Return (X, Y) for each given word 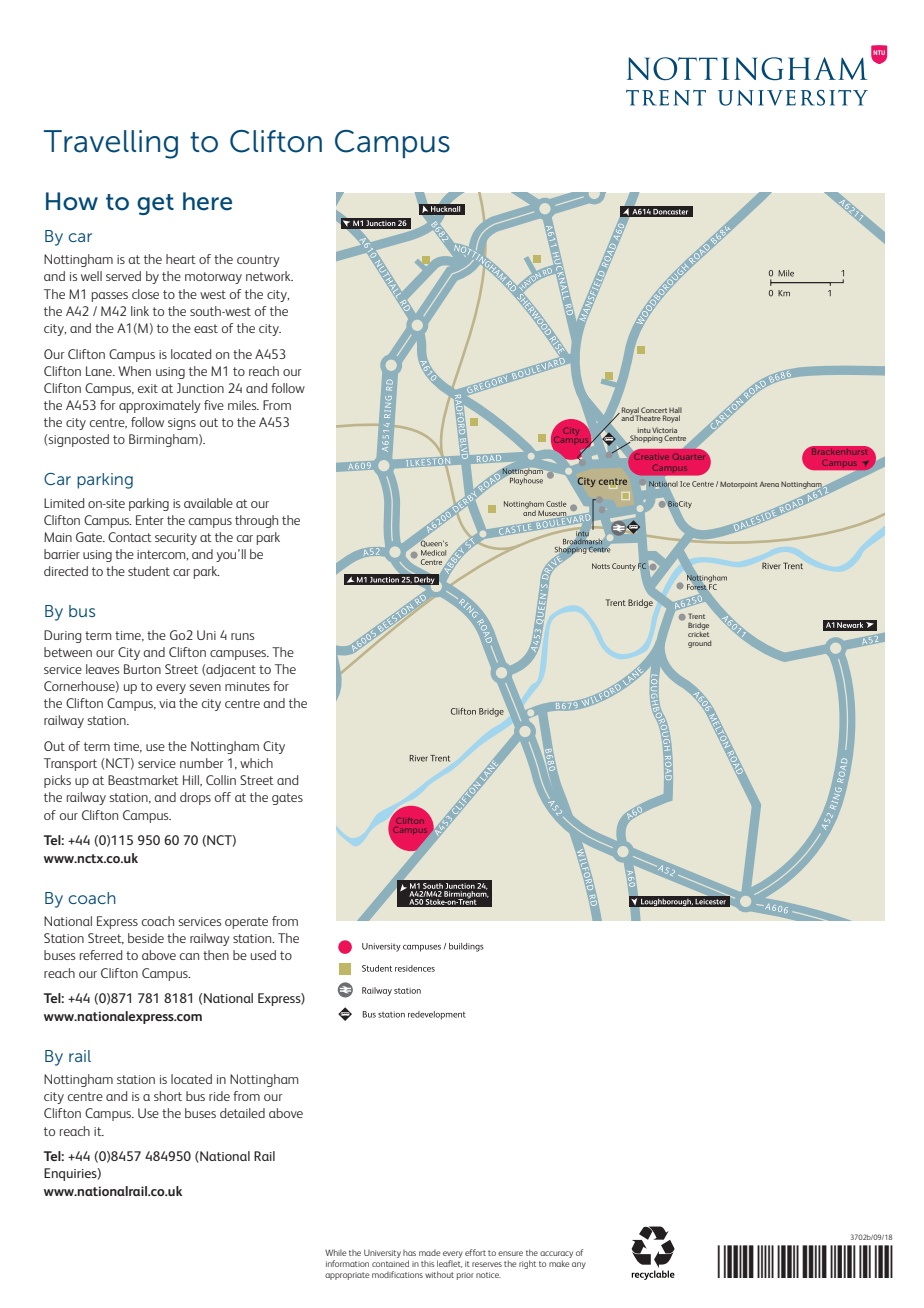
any (579, 1265)
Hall (675, 411)
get (155, 204)
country (258, 261)
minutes (247, 686)
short (168, 1096)
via (167, 703)
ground (699, 644)
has (409, 1252)
